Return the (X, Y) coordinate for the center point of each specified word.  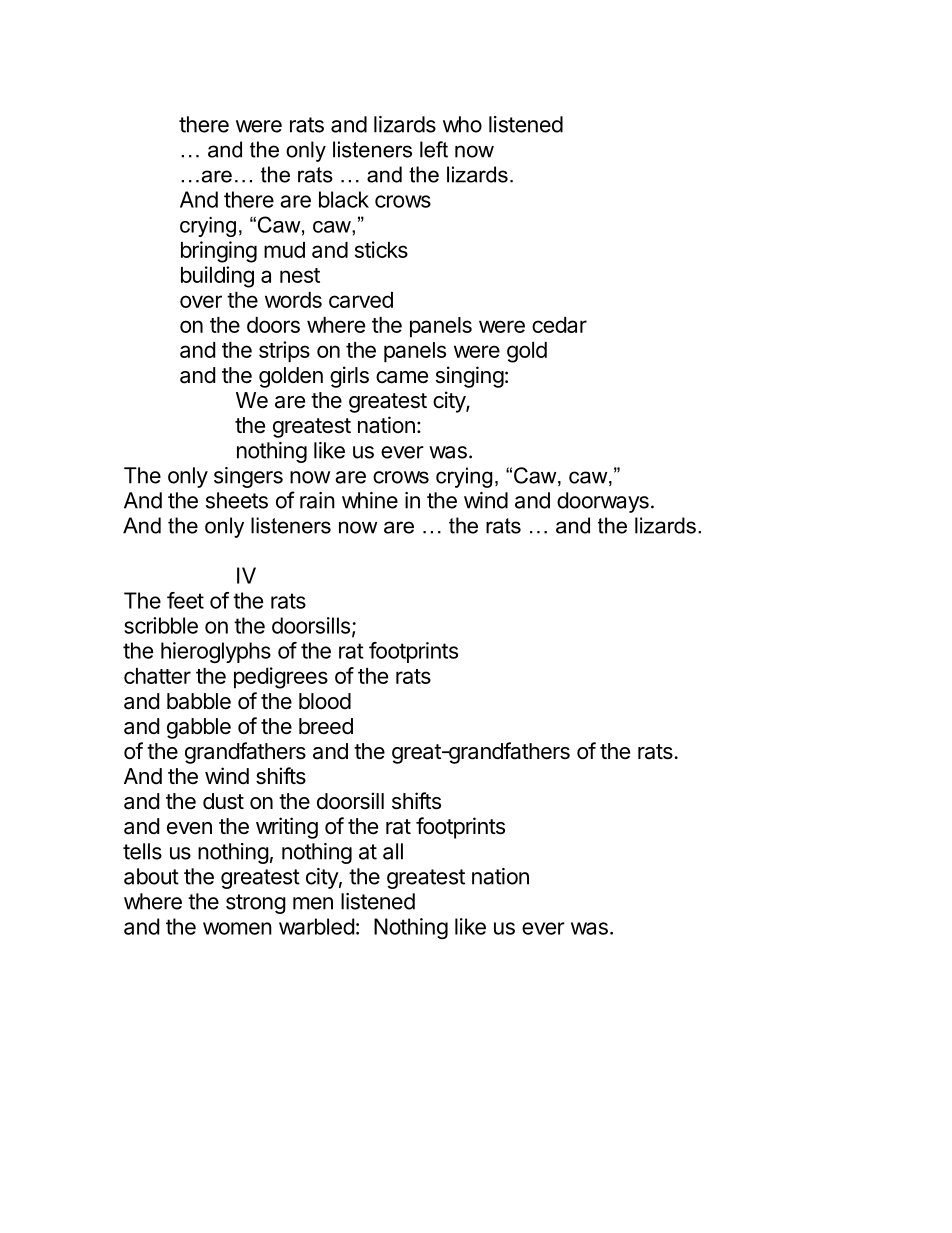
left (434, 149)
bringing (219, 252)
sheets (237, 500)
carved (361, 300)
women (237, 928)
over (201, 301)
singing (470, 377)
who (462, 124)
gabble (199, 728)
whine (370, 500)
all (393, 851)
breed (326, 726)
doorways (603, 502)
